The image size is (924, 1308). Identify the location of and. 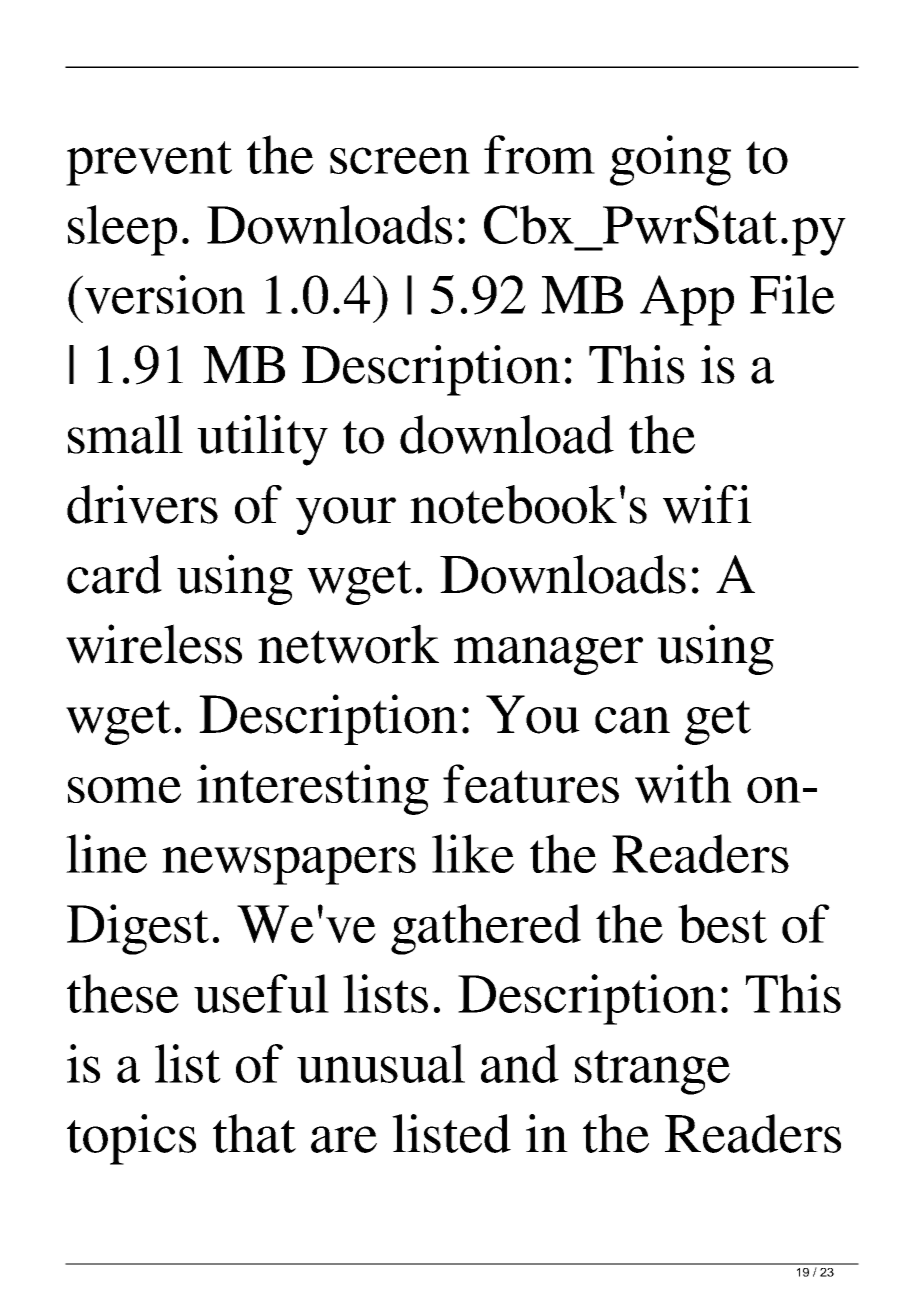
(520, 1063).
